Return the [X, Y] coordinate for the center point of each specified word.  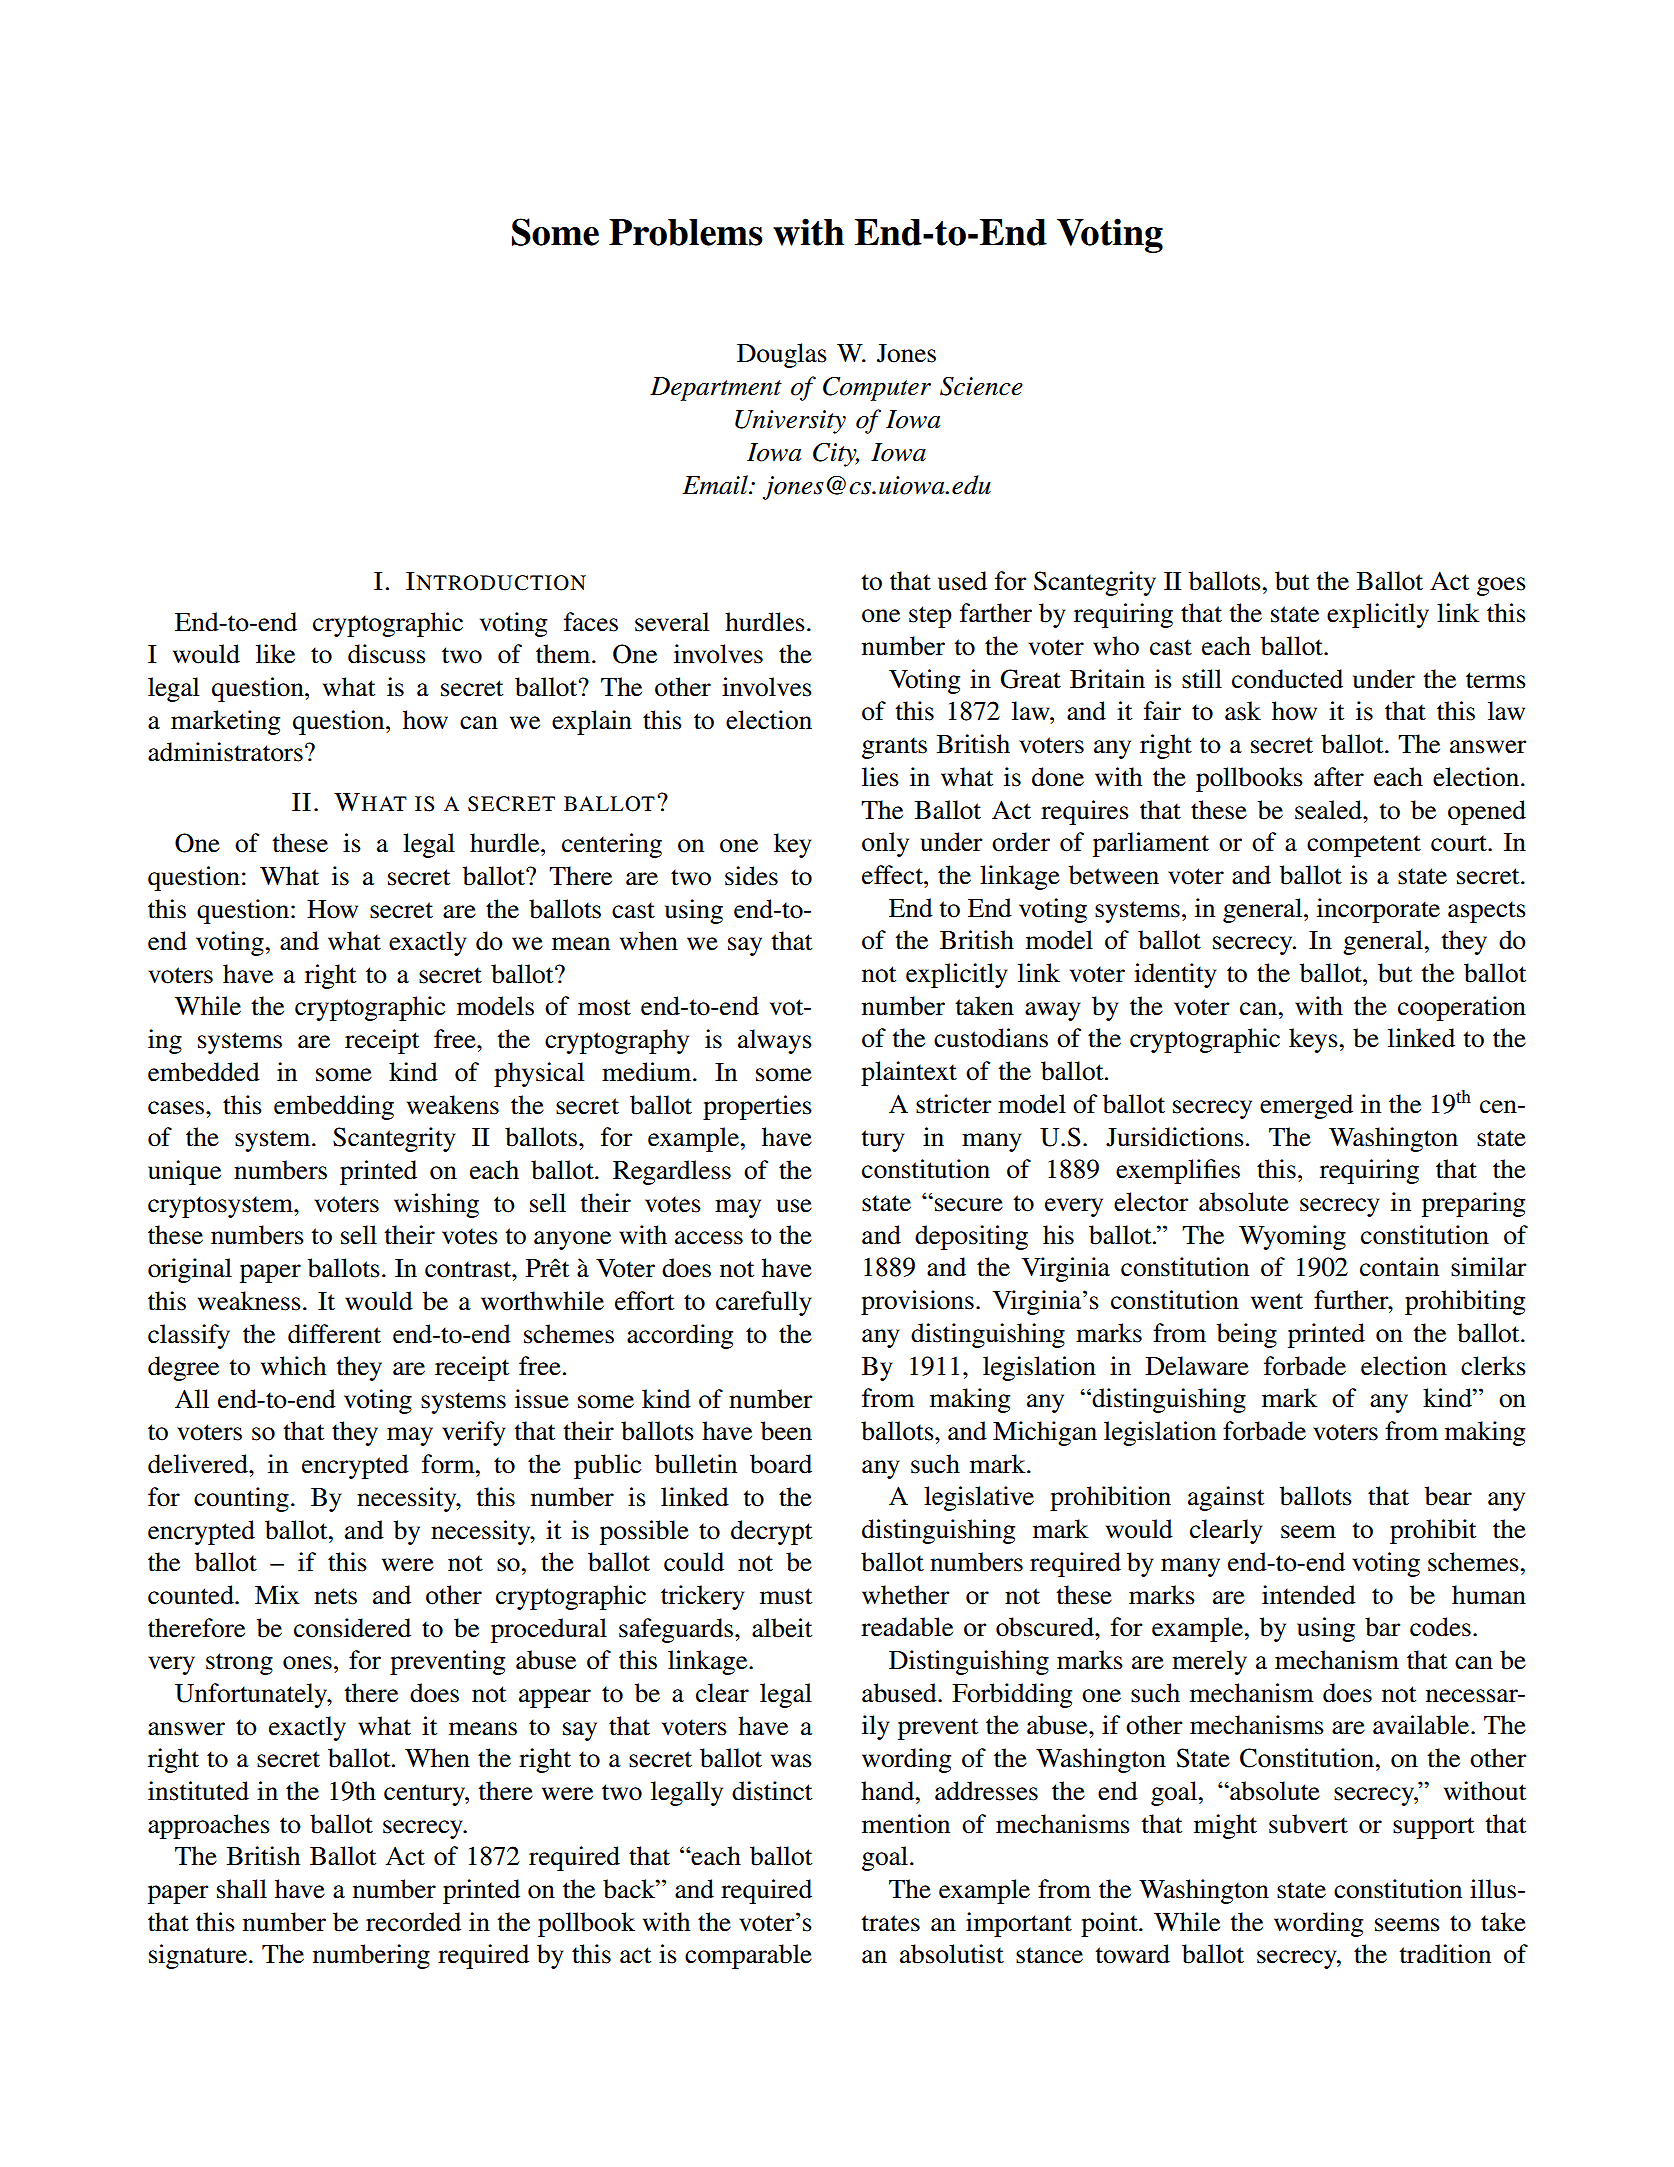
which [293, 1366]
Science [981, 386]
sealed [1329, 810]
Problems [686, 232]
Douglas [782, 355]
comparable [748, 1956]
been [786, 1431]
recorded [413, 1922]
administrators [225, 752]
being [1247, 1335]
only [885, 844]
